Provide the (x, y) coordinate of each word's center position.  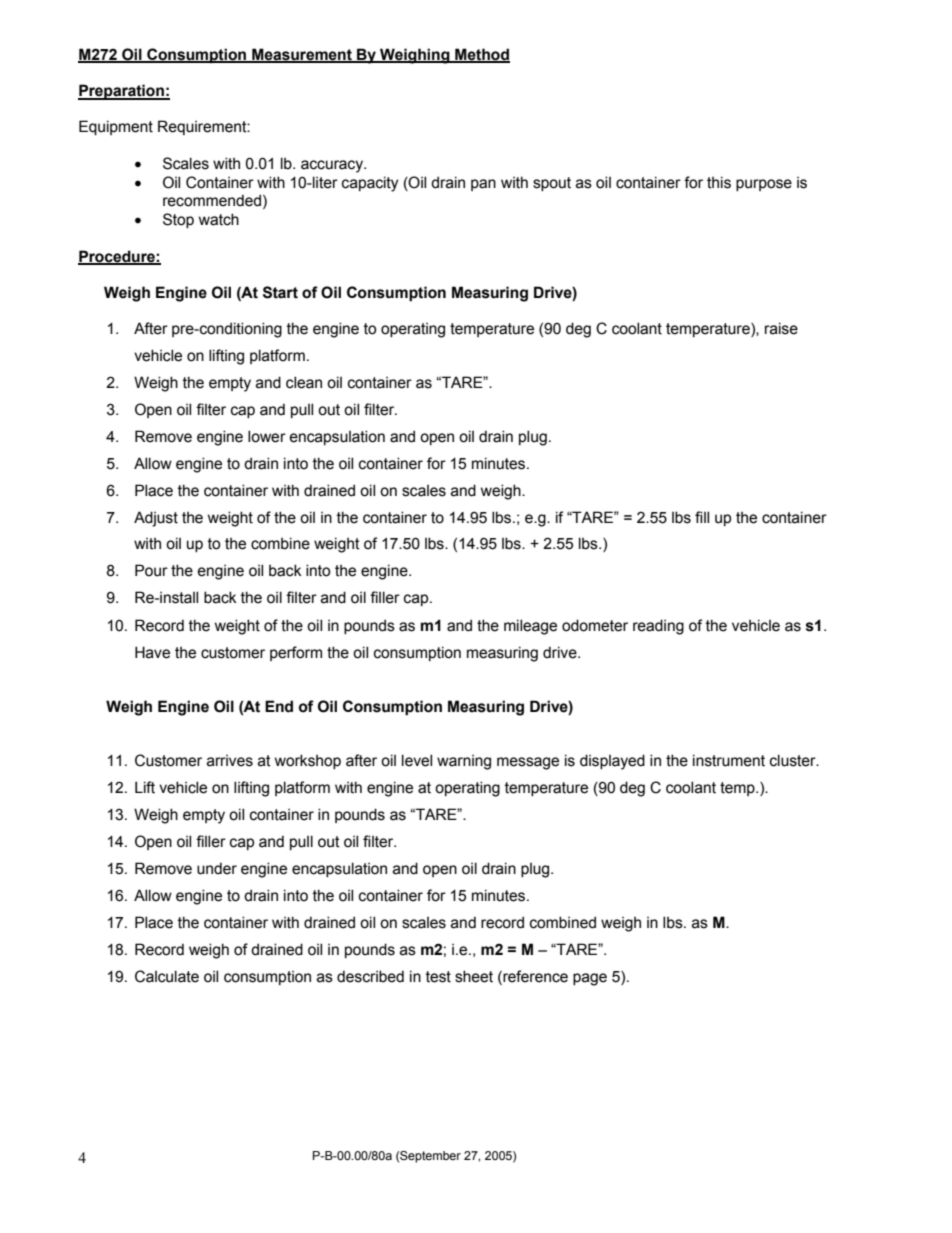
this (719, 182)
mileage (530, 627)
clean (304, 382)
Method (481, 55)
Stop (178, 220)
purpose (764, 185)
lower (267, 436)
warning (464, 762)
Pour (151, 570)
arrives (230, 761)
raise (781, 328)
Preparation (122, 92)
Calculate (167, 976)
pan (483, 185)
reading (658, 627)
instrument (729, 760)
